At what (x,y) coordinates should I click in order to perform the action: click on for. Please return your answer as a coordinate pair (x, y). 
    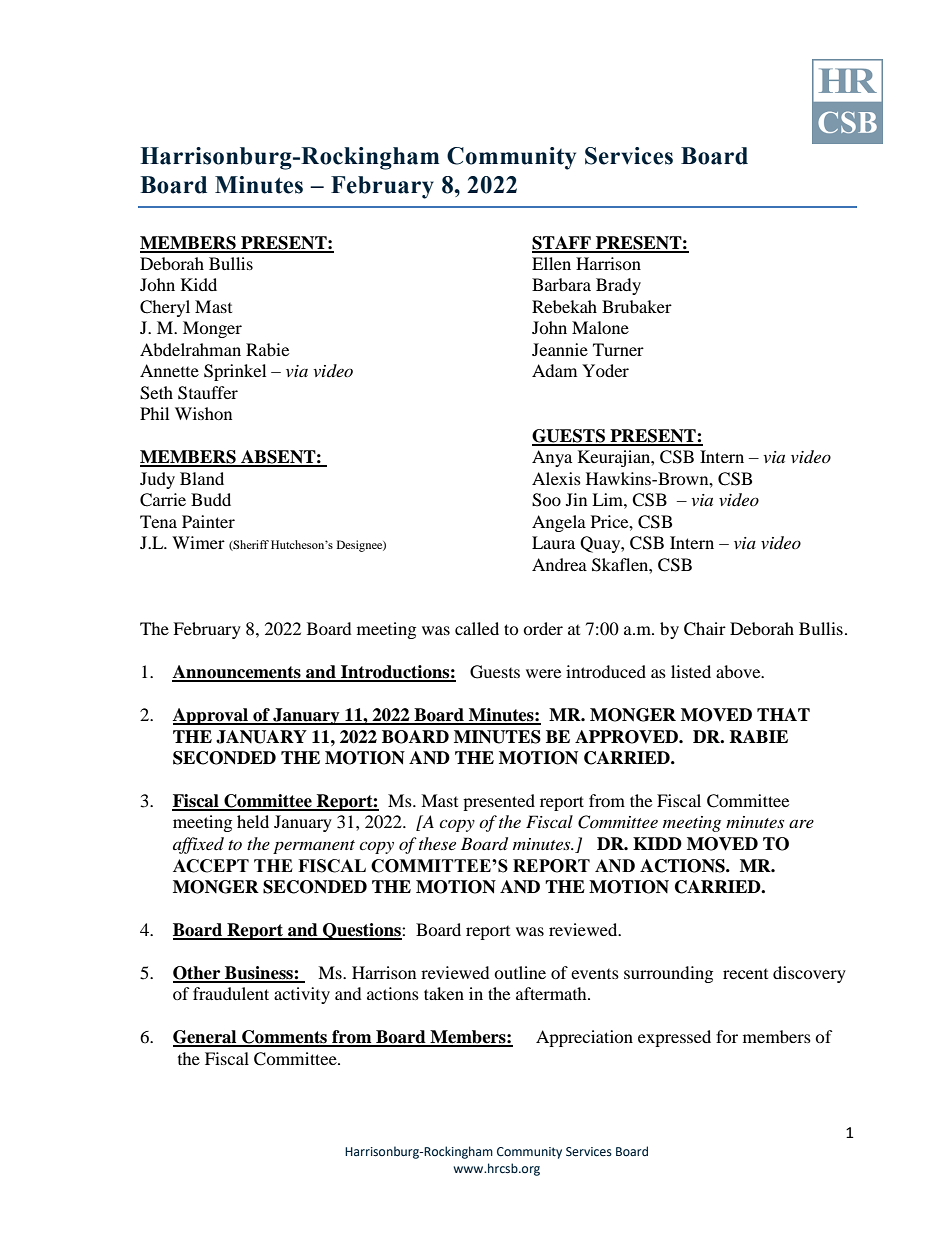
    Looking at the image, I should click on (727, 1036).
